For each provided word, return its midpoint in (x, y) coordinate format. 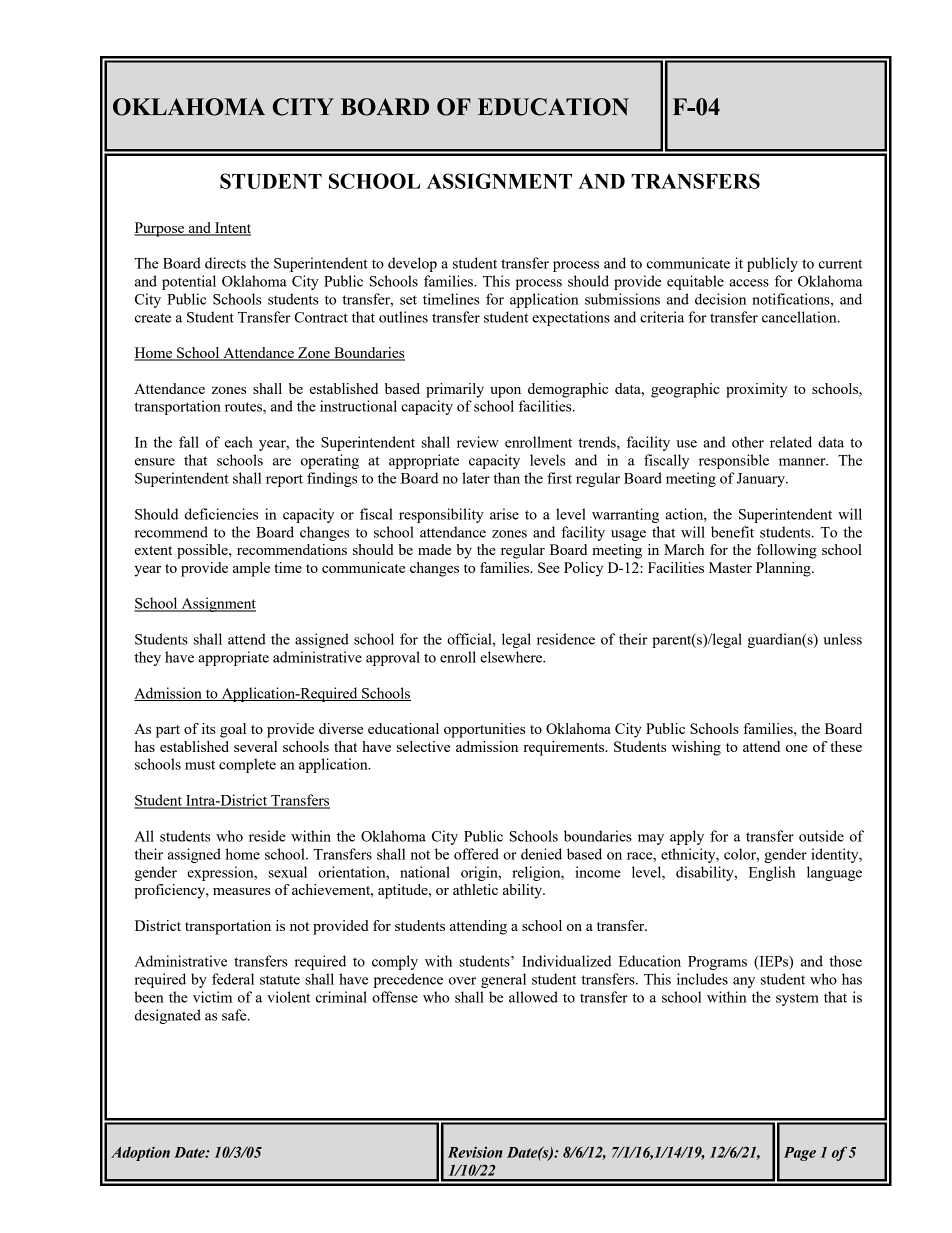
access (749, 283)
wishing (696, 748)
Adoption (140, 1153)
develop (412, 264)
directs (225, 263)
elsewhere (512, 657)
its (208, 728)
